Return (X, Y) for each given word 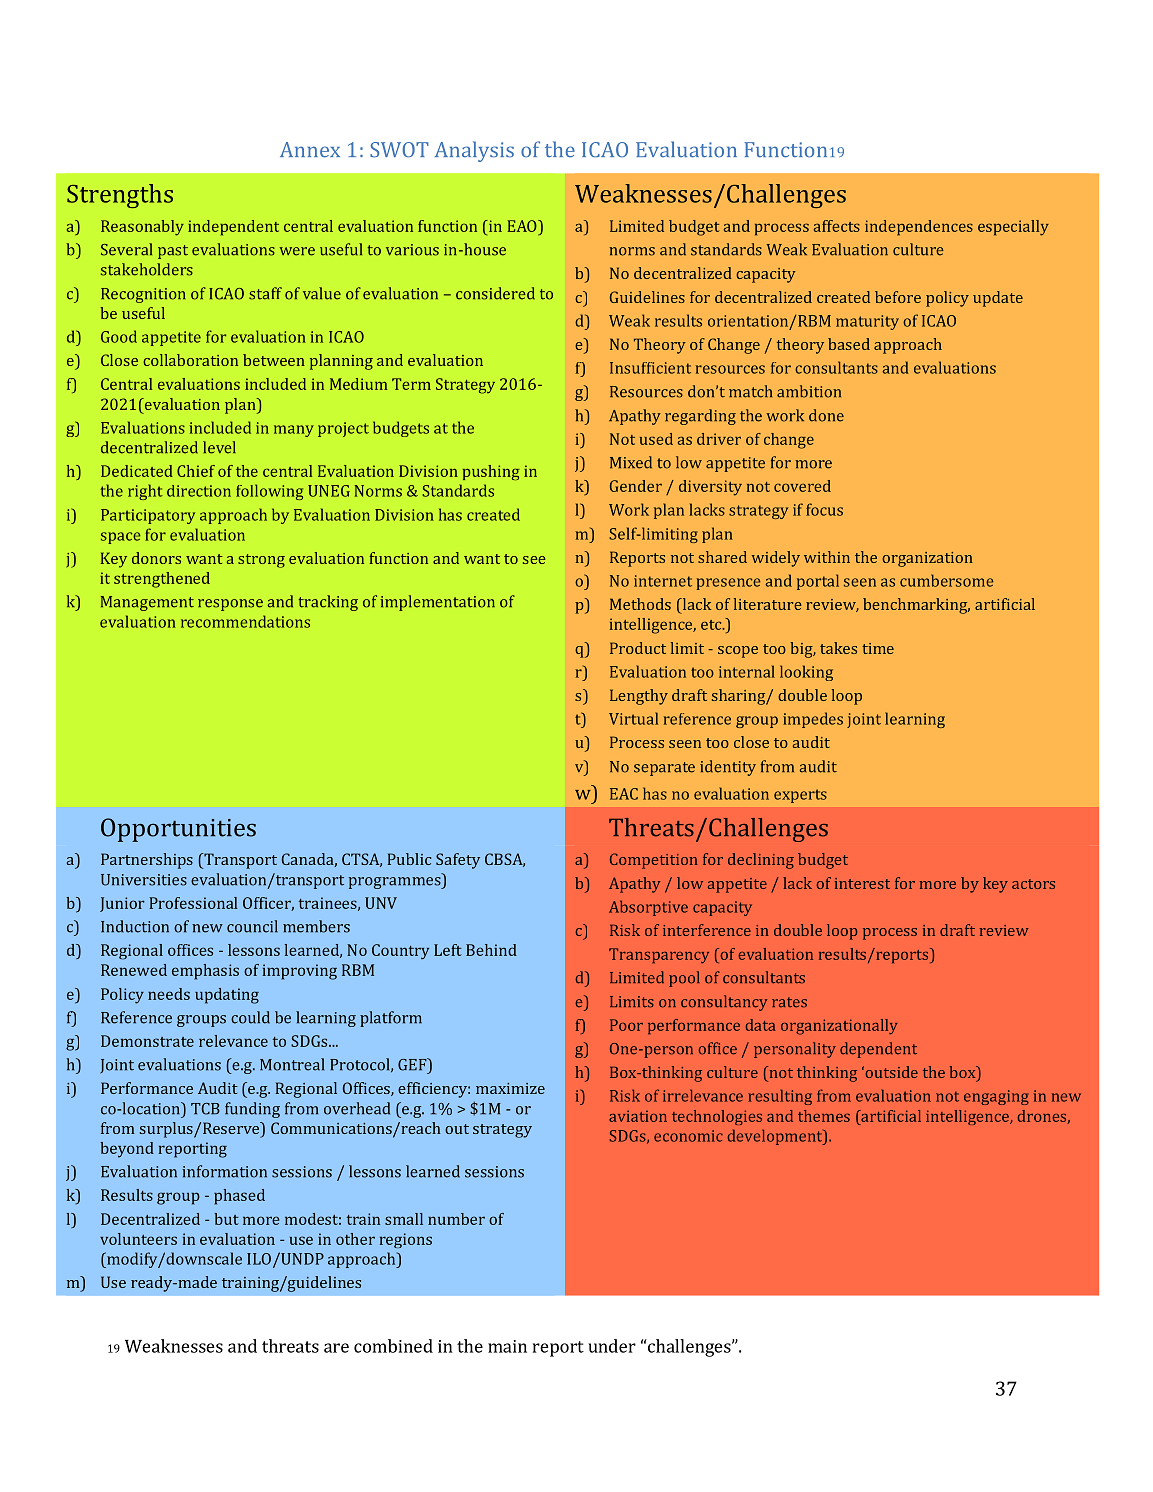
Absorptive (648, 908)
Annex (310, 150)
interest (862, 883)
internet (663, 581)
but (226, 1219)
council (252, 926)
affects (837, 226)
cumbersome (946, 580)
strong (261, 561)
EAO (523, 226)
